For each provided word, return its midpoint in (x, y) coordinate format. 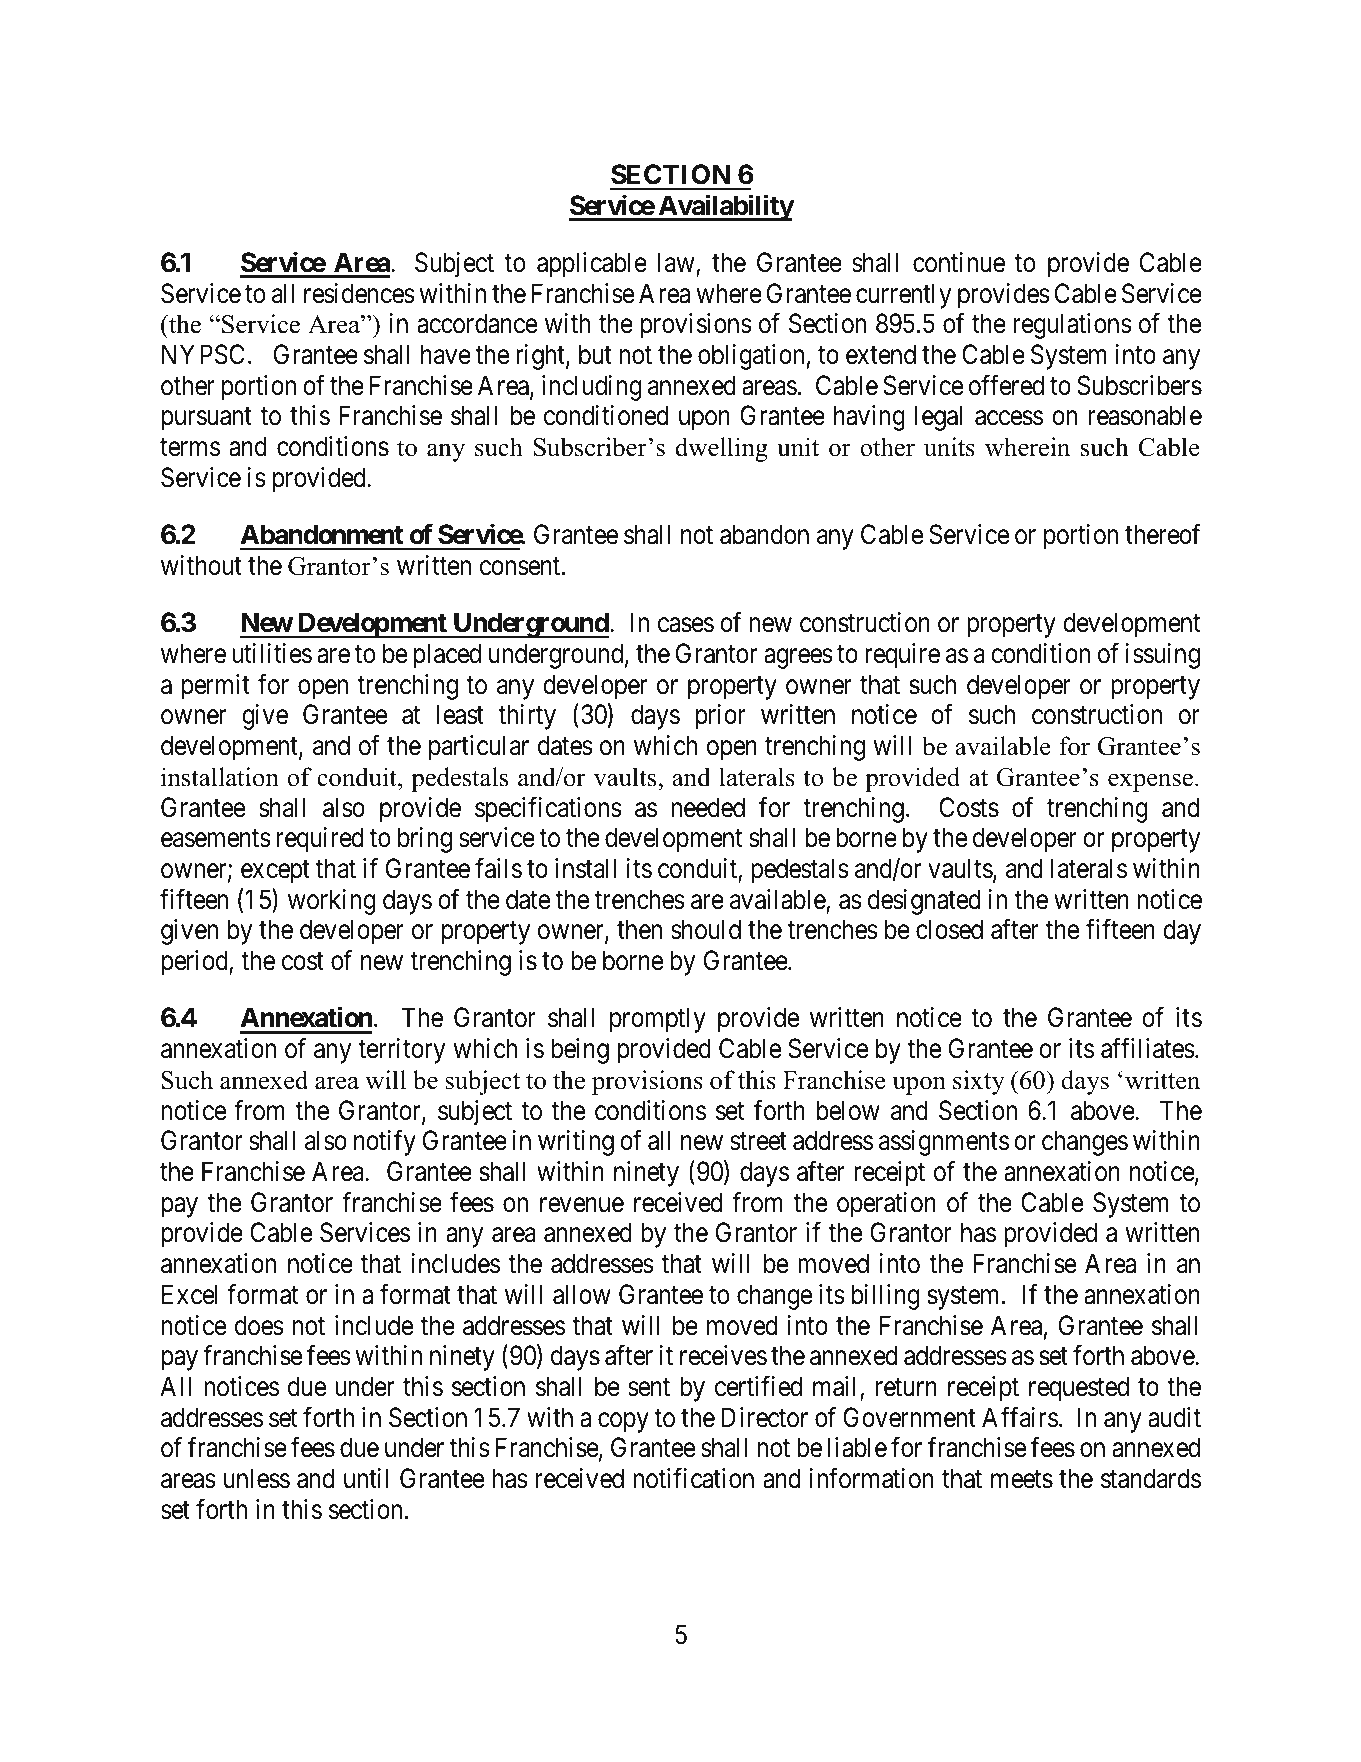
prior (721, 717)
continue (959, 262)
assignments (944, 1143)
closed (949, 929)
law (677, 263)
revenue (582, 1205)
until (366, 1478)
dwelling (722, 449)
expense (1150, 782)
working (332, 902)
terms (190, 448)
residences (359, 293)
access (1009, 418)
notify (385, 1143)
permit (216, 687)
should (706, 929)
